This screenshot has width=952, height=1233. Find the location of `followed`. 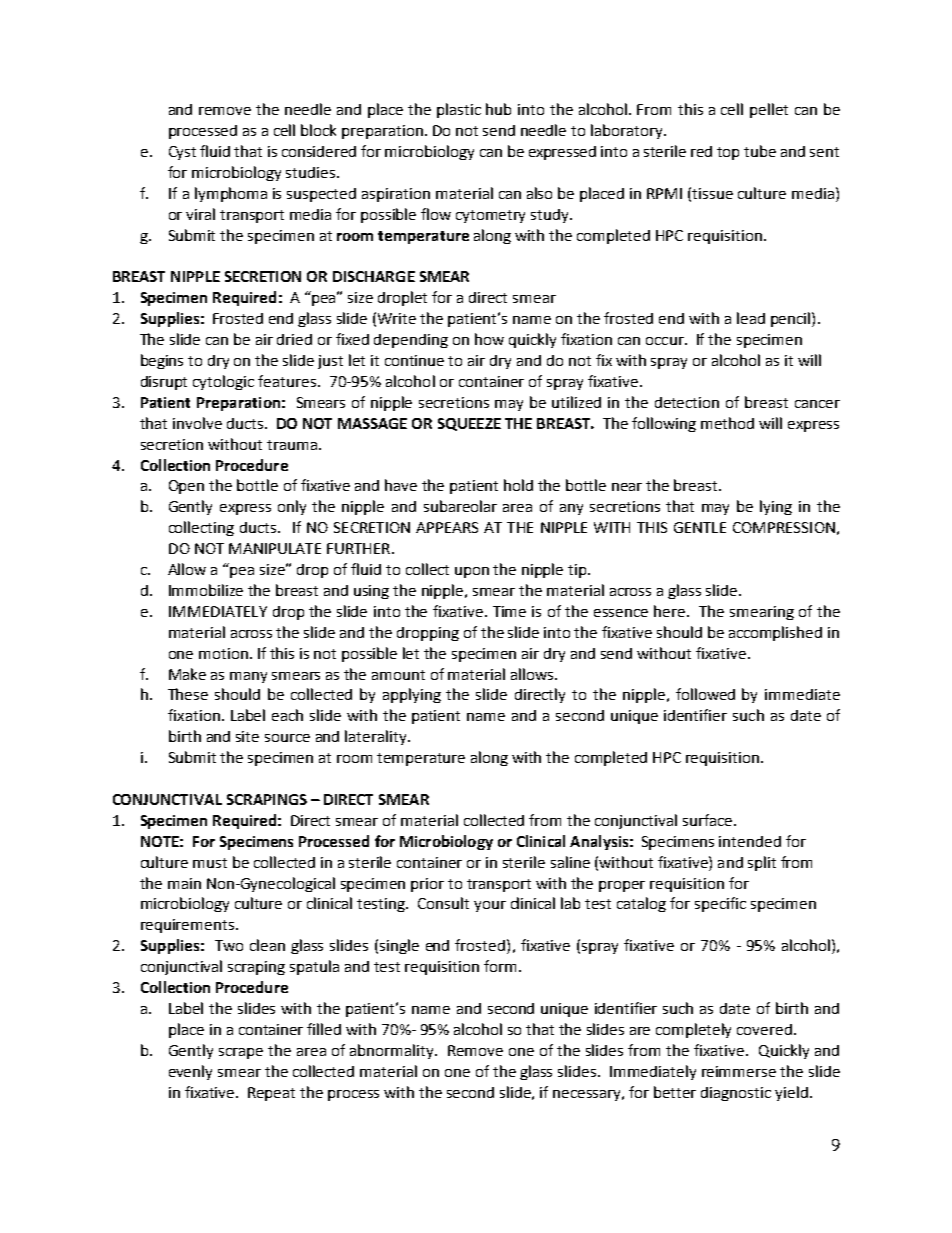

followed is located at coordinates (705, 694).
